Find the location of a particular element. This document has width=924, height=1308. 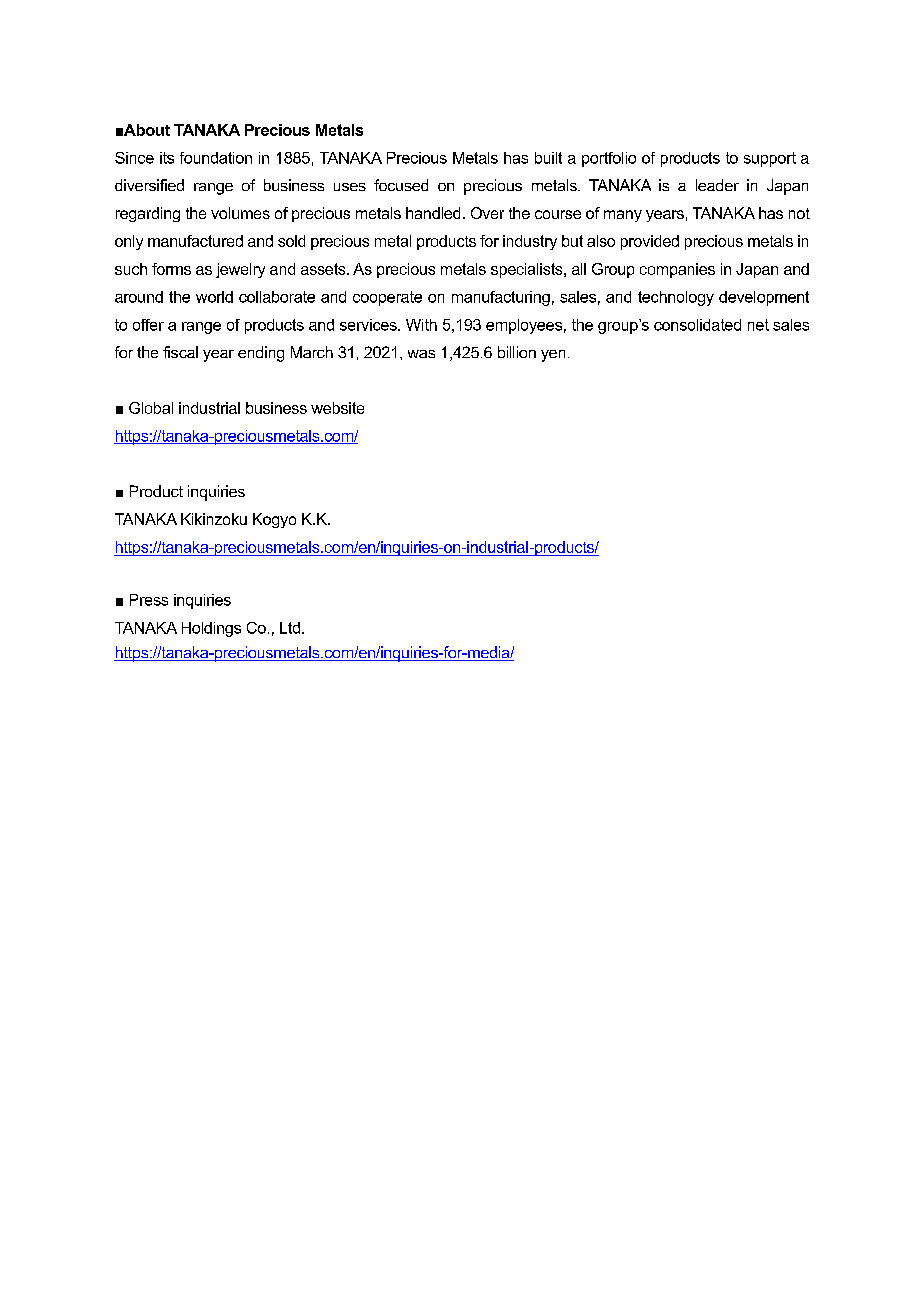

world is located at coordinates (214, 297).
